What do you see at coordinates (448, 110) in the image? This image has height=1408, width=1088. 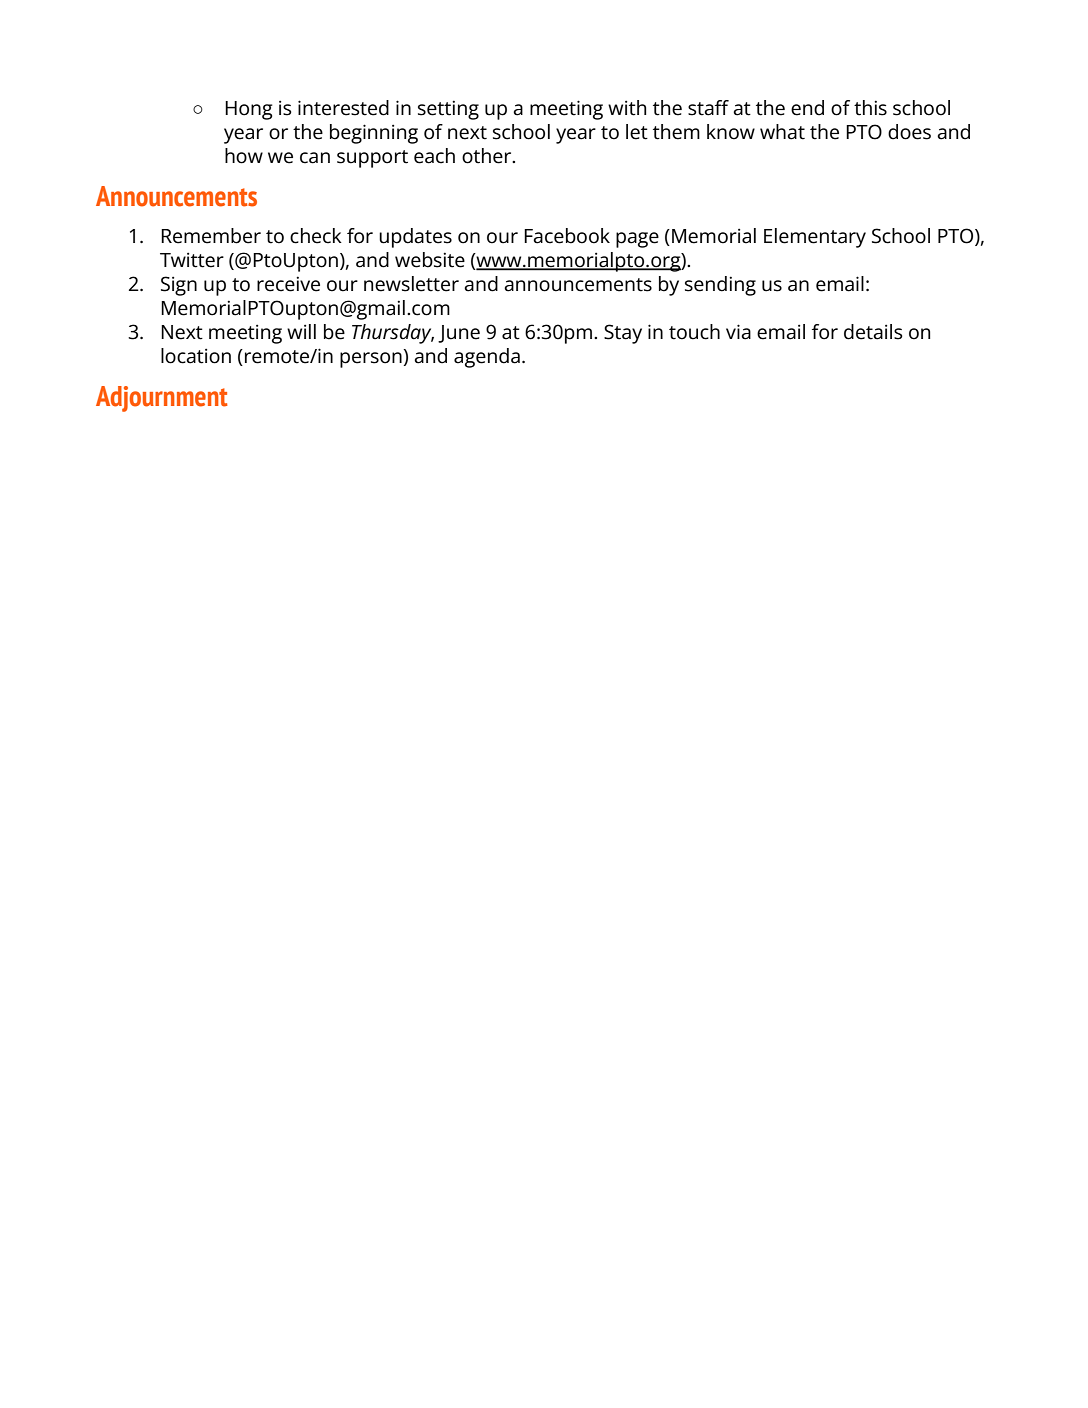 I see `setting` at bounding box center [448, 110].
